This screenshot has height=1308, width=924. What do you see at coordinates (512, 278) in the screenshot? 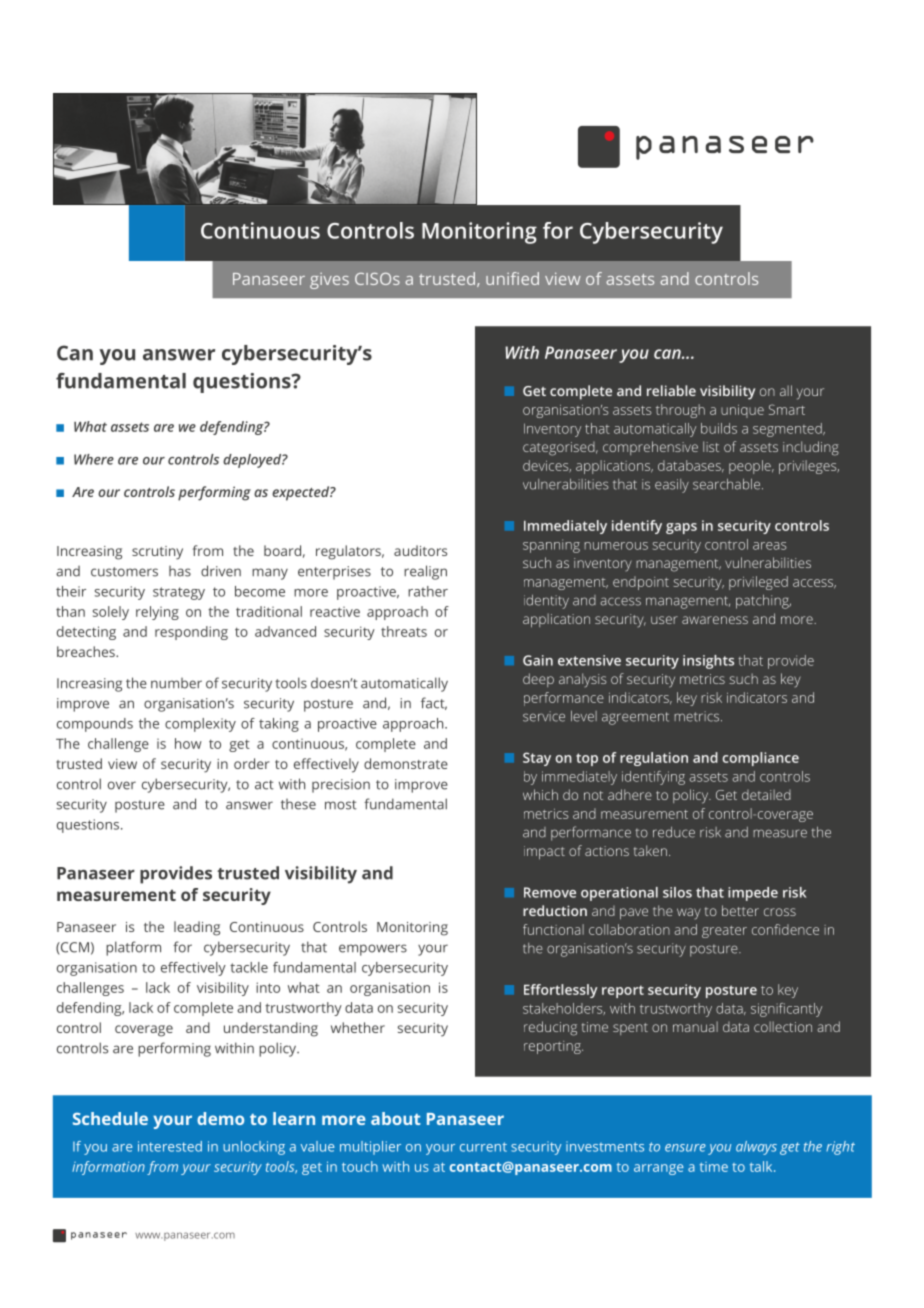
I see `unified` at bounding box center [512, 278].
